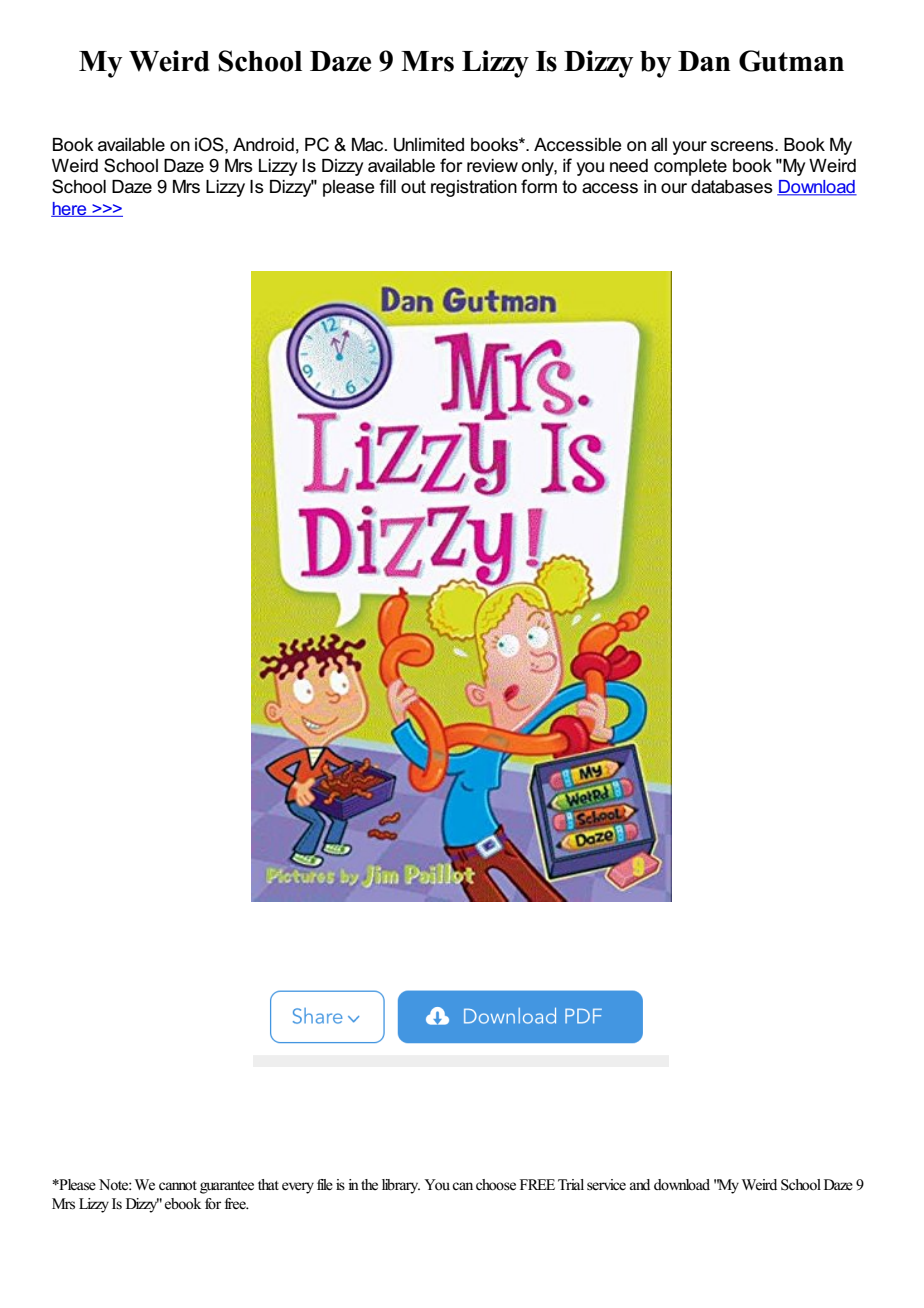 Image resolution: width=924 pixels, height=1308 pixels. Describe the element at coordinates (369, 145) in the screenshot. I see `Mac` at that location.
